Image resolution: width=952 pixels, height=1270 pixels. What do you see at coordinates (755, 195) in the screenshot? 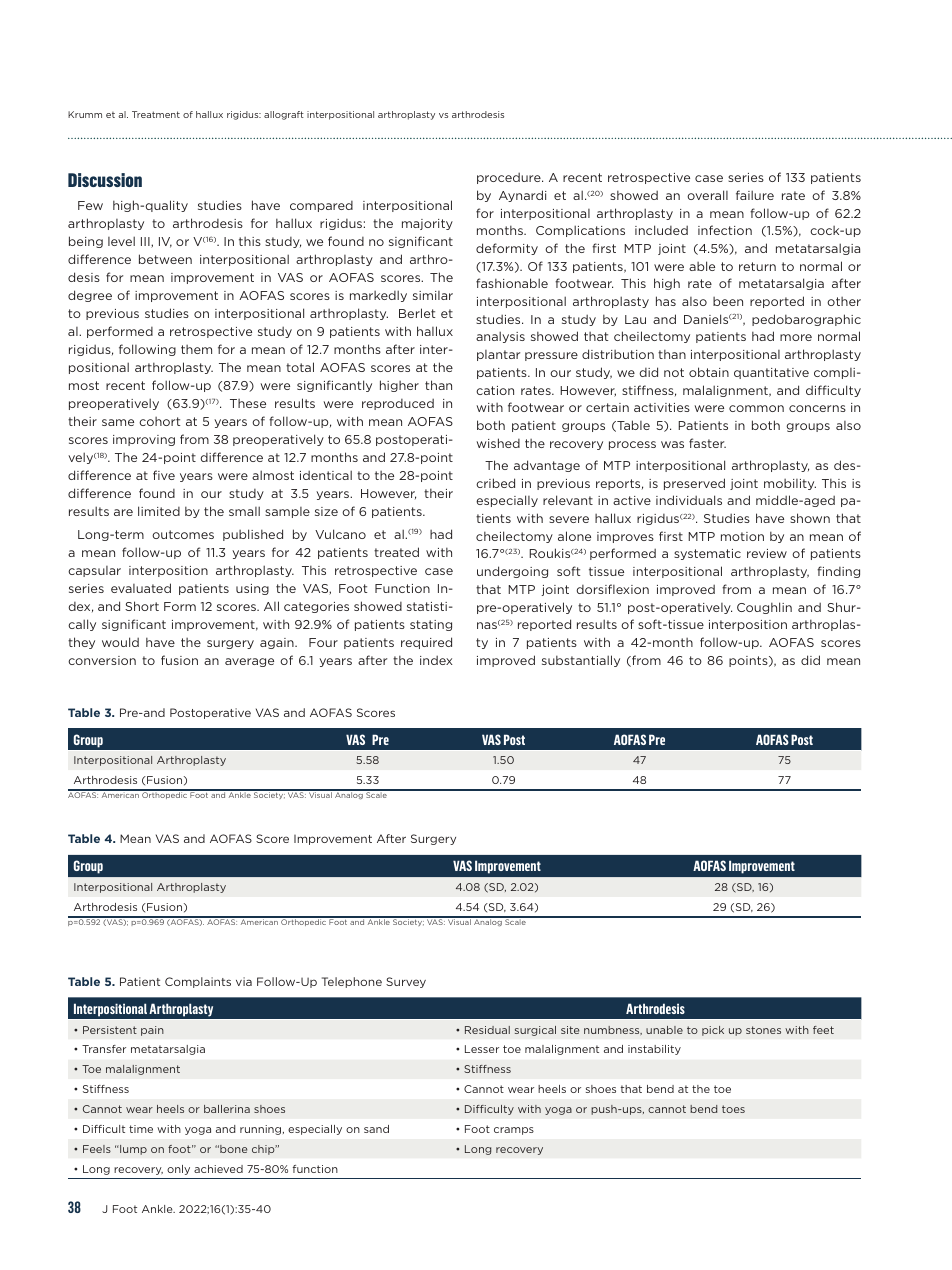
I see `failure` at bounding box center [755, 195].
